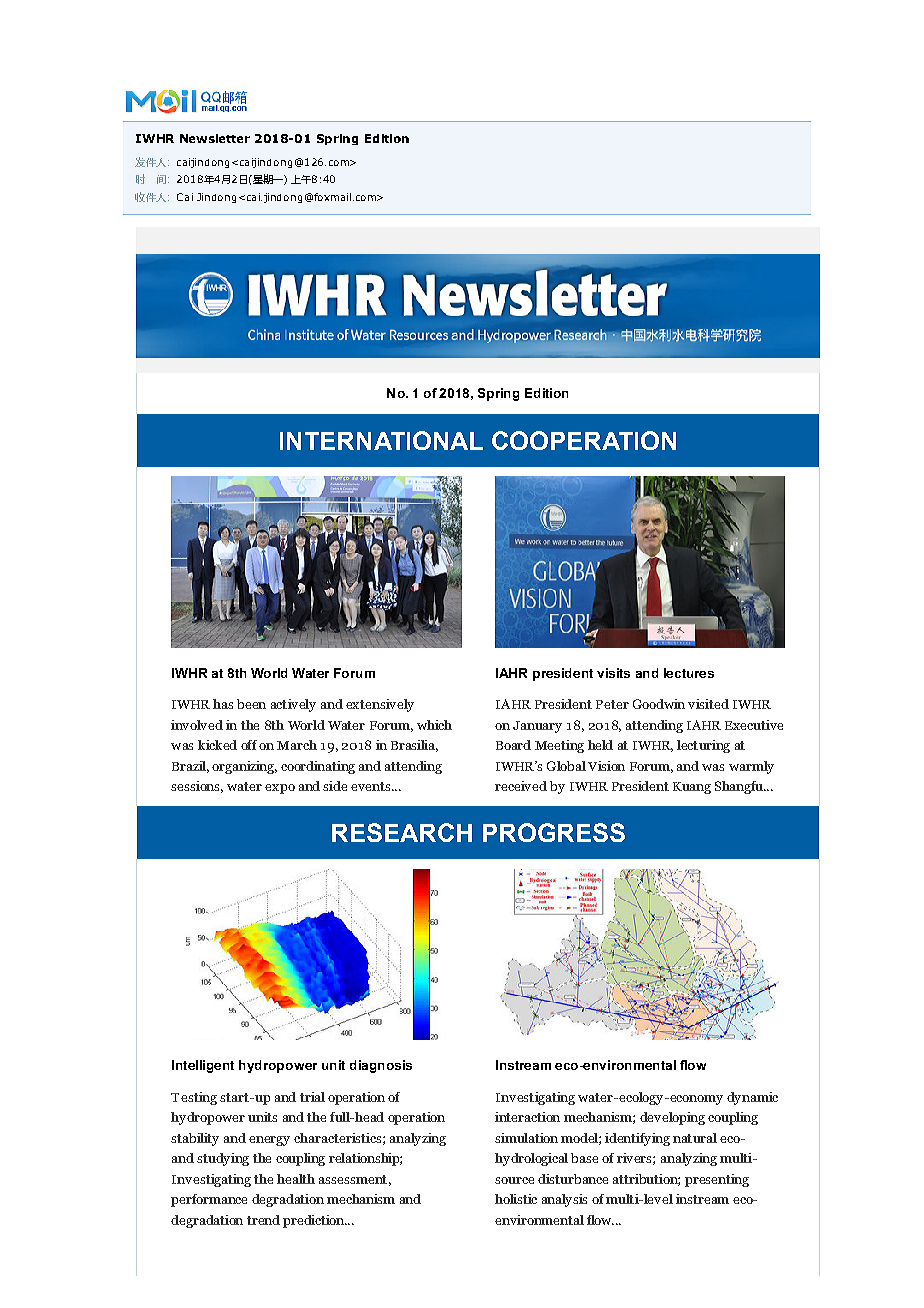 The image size is (924, 1308). What do you see at coordinates (263, 1220) in the screenshot?
I see `trend` at bounding box center [263, 1220].
